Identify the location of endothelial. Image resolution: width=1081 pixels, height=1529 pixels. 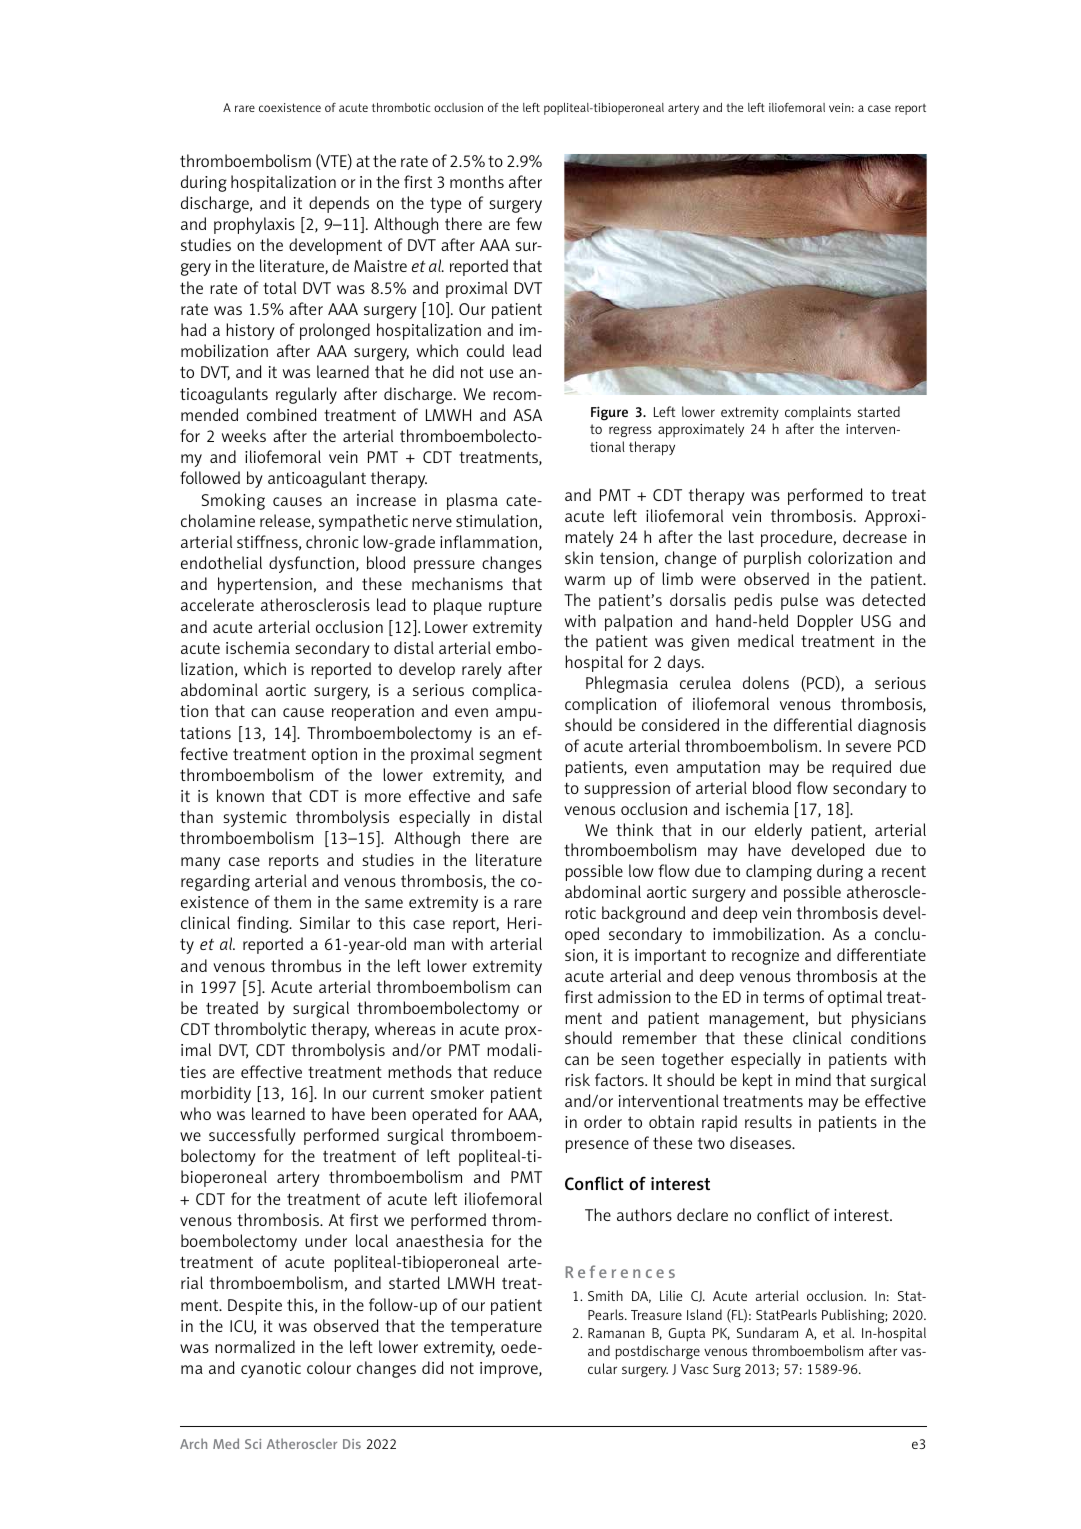
(221, 562).
